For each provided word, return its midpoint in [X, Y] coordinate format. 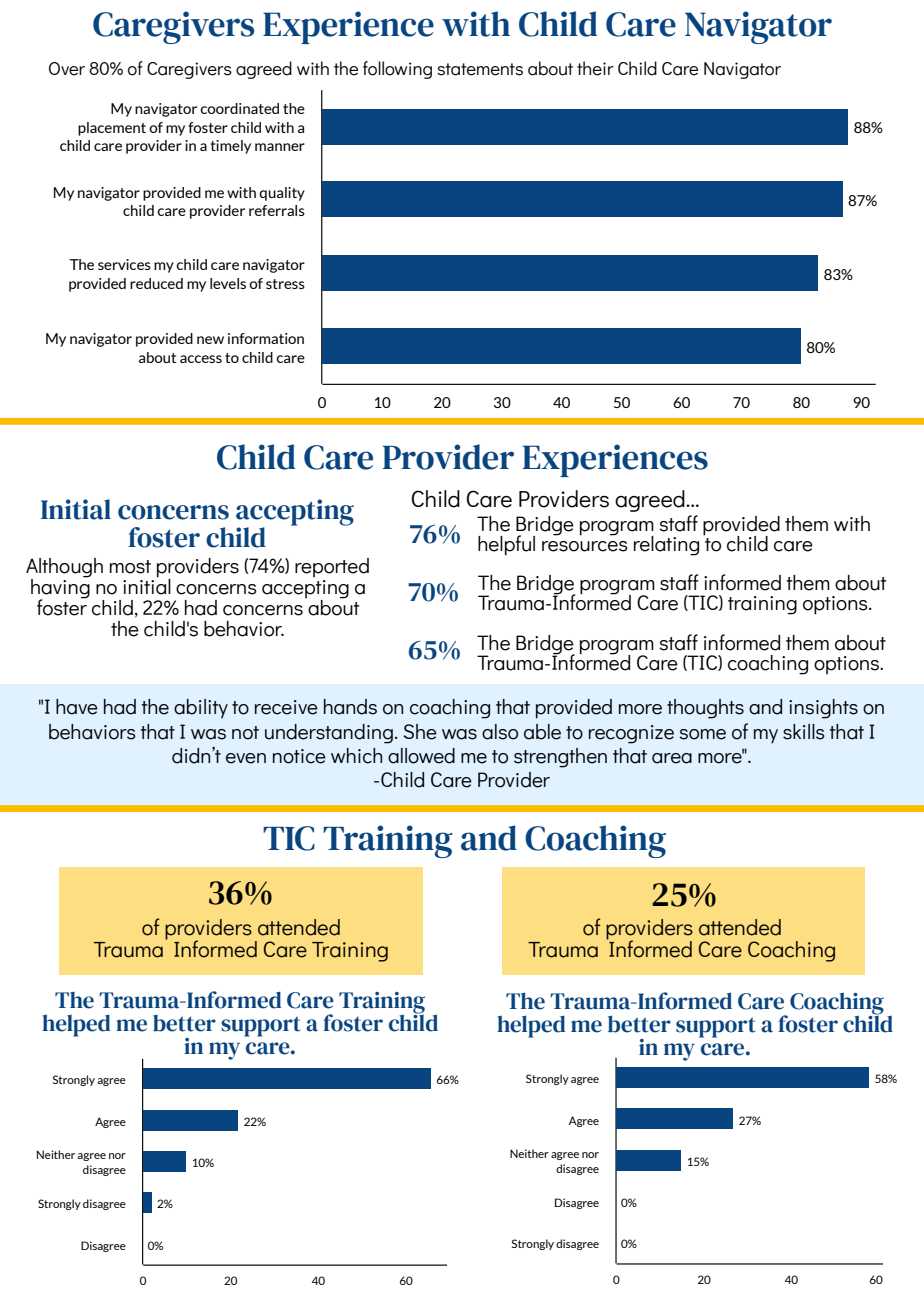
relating [666, 546]
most [130, 567]
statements [480, 69]
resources [585, 546]
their [595, 68]
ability [201, 709]
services [124, 264]
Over [67, 69]
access [201, 359]
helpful [506, 545]
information [266, 338]
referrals [277, 210]
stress [285, 284]
